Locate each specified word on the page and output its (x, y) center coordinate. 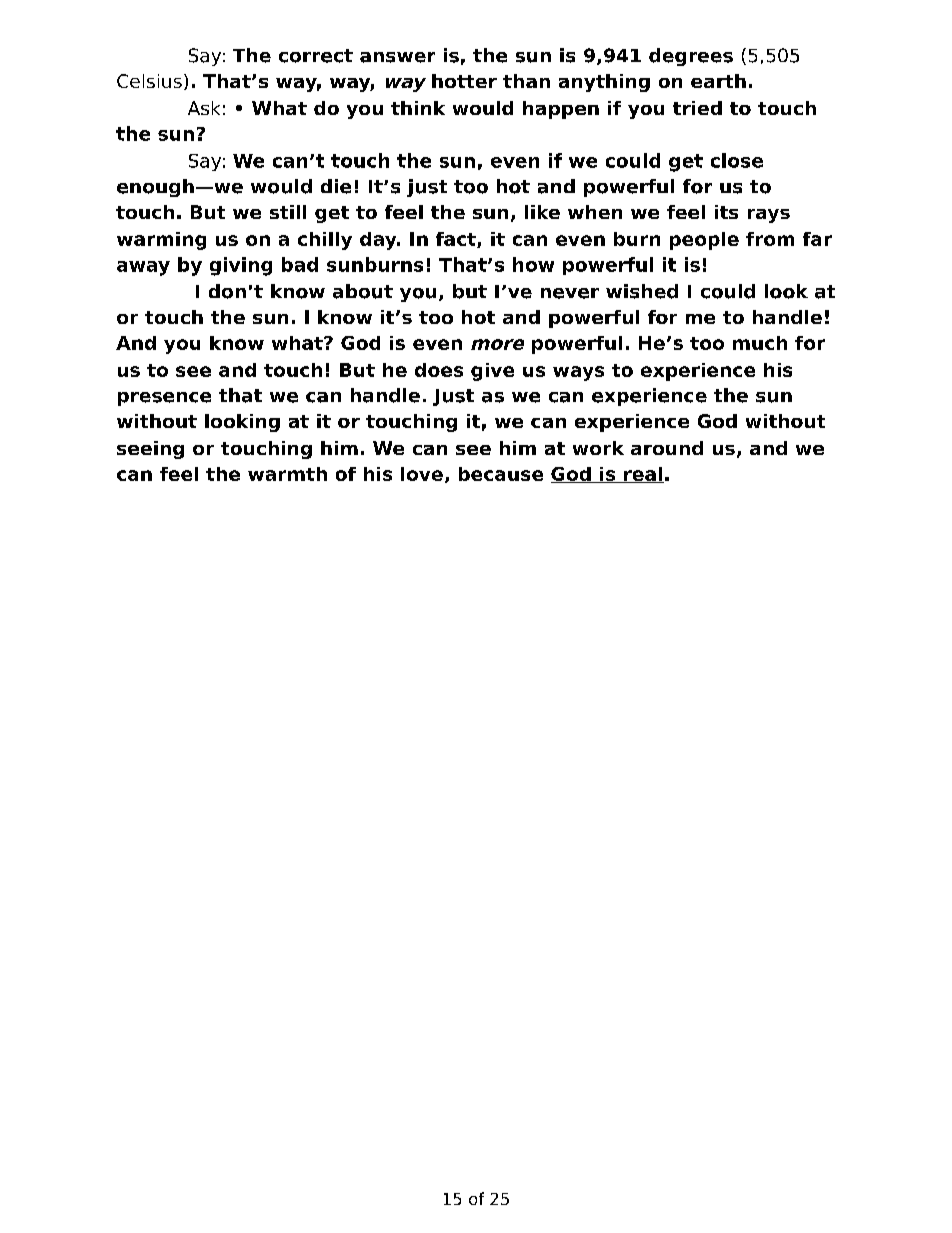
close (737, 160)
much (760, 343)
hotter (464, 81)
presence (164, 399)
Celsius (149, 81)
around (667, 448)
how (533, 264)
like (542, 212)
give (492, 372)
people (704, 241)
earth (718, 81)
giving (241, 266)
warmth (287, 474)
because (501, 474)
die (336, 186)
